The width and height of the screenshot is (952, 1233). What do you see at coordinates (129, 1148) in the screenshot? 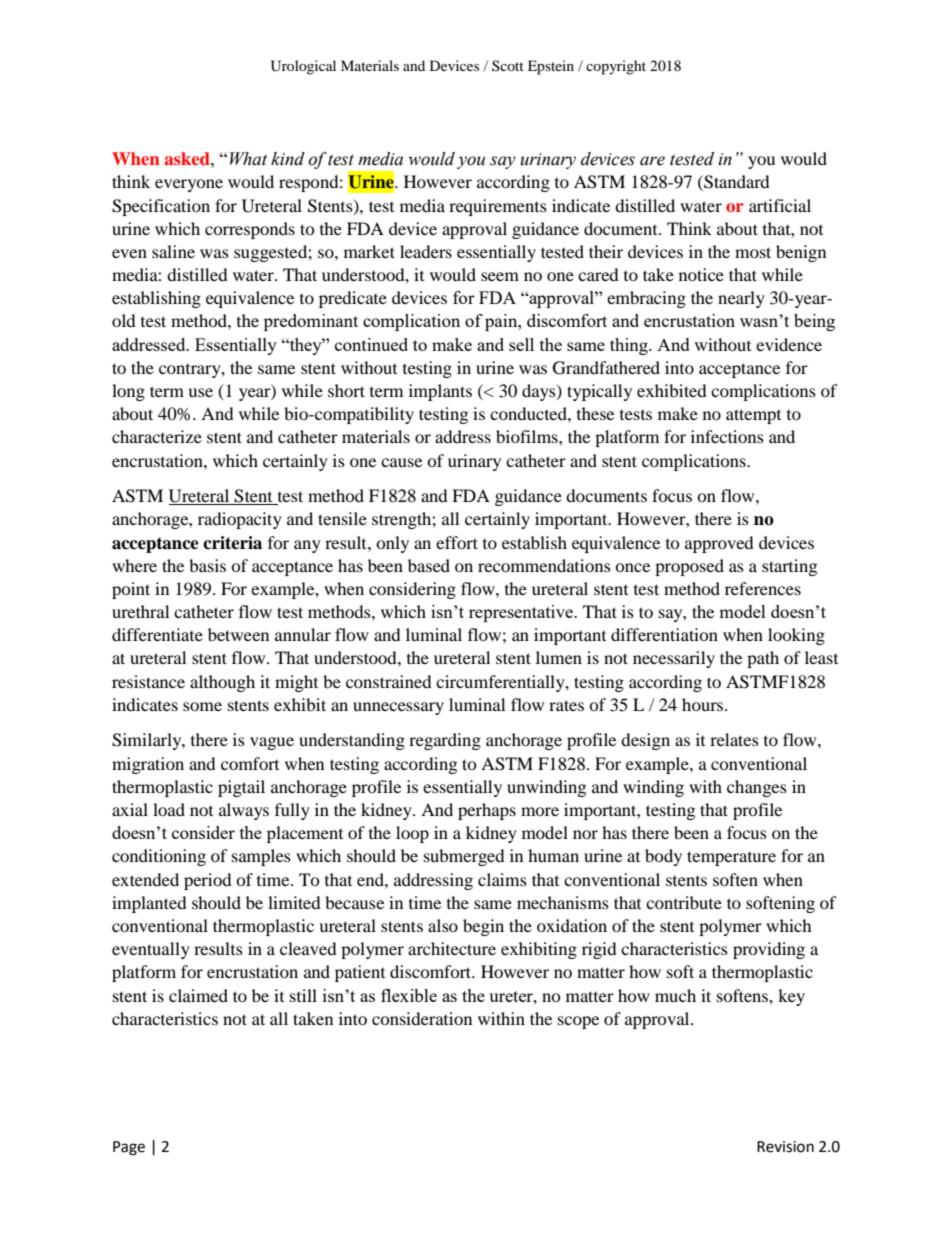
I see `Page` at bounding box center [129, 1148].
